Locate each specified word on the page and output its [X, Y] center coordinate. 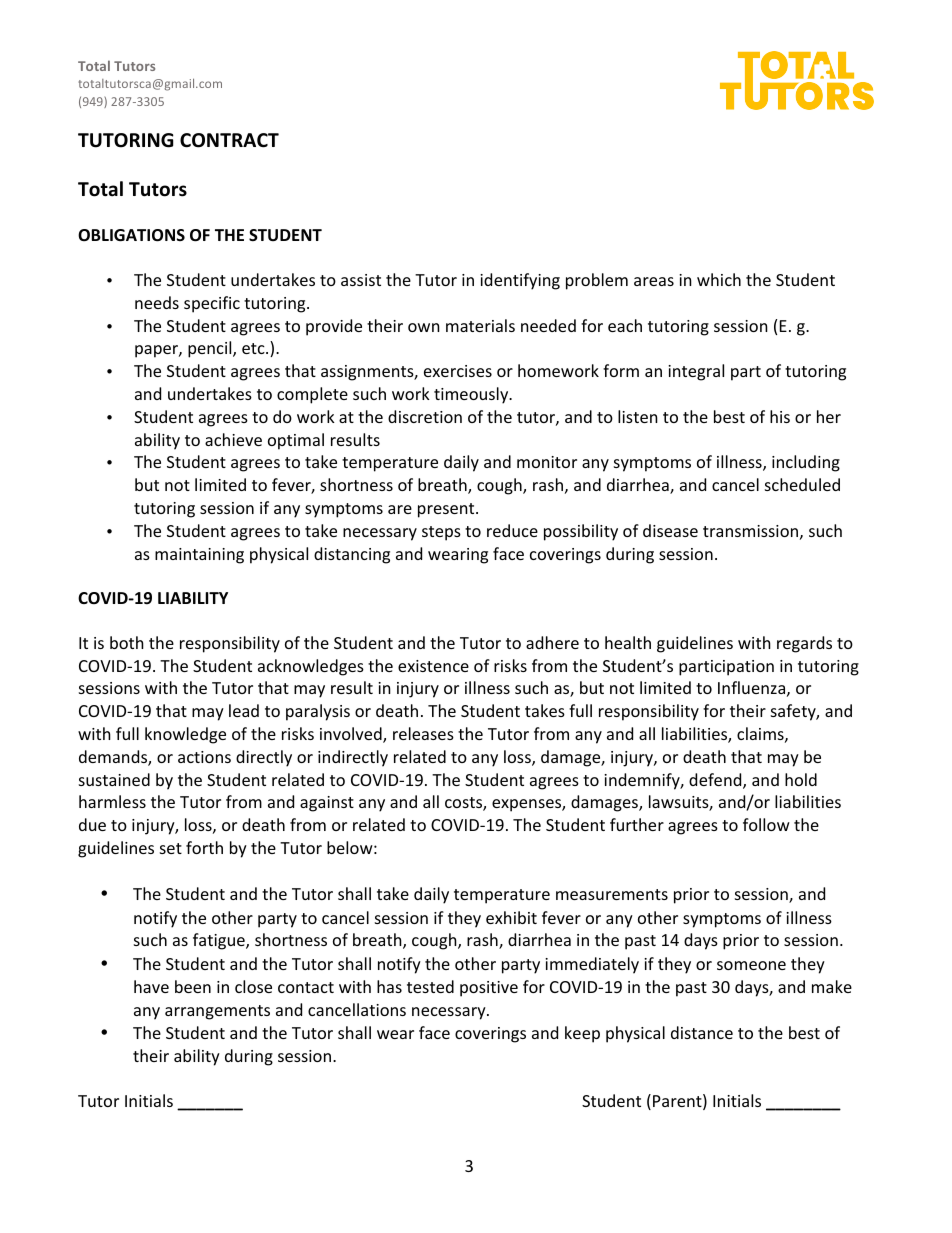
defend [716, 781]
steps [441, 533]
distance [702, 1032]
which [719, 279]
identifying [520, 281]
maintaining [199, 556]
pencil [211, 349]
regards [804, 644]
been [193, 986]
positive [489, 989]
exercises [458, 371]
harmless [112, 801]
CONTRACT [229, 140]
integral [696, 372]
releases [423, 733]
